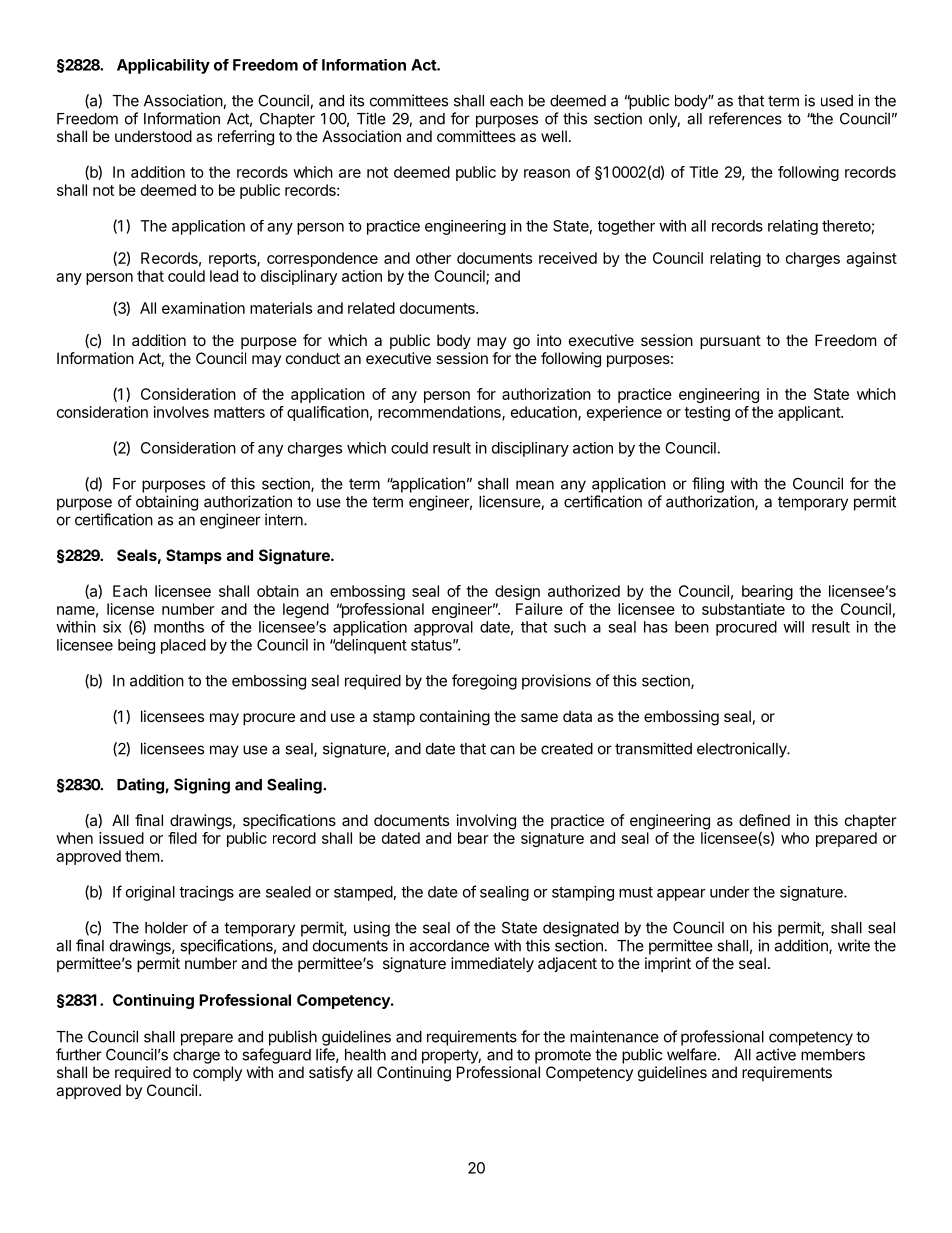 The width and height of the screenshot is (952, 1233). Describe the element at coordinates (203, 308) in the screenshot. I see `examination` at that location.
